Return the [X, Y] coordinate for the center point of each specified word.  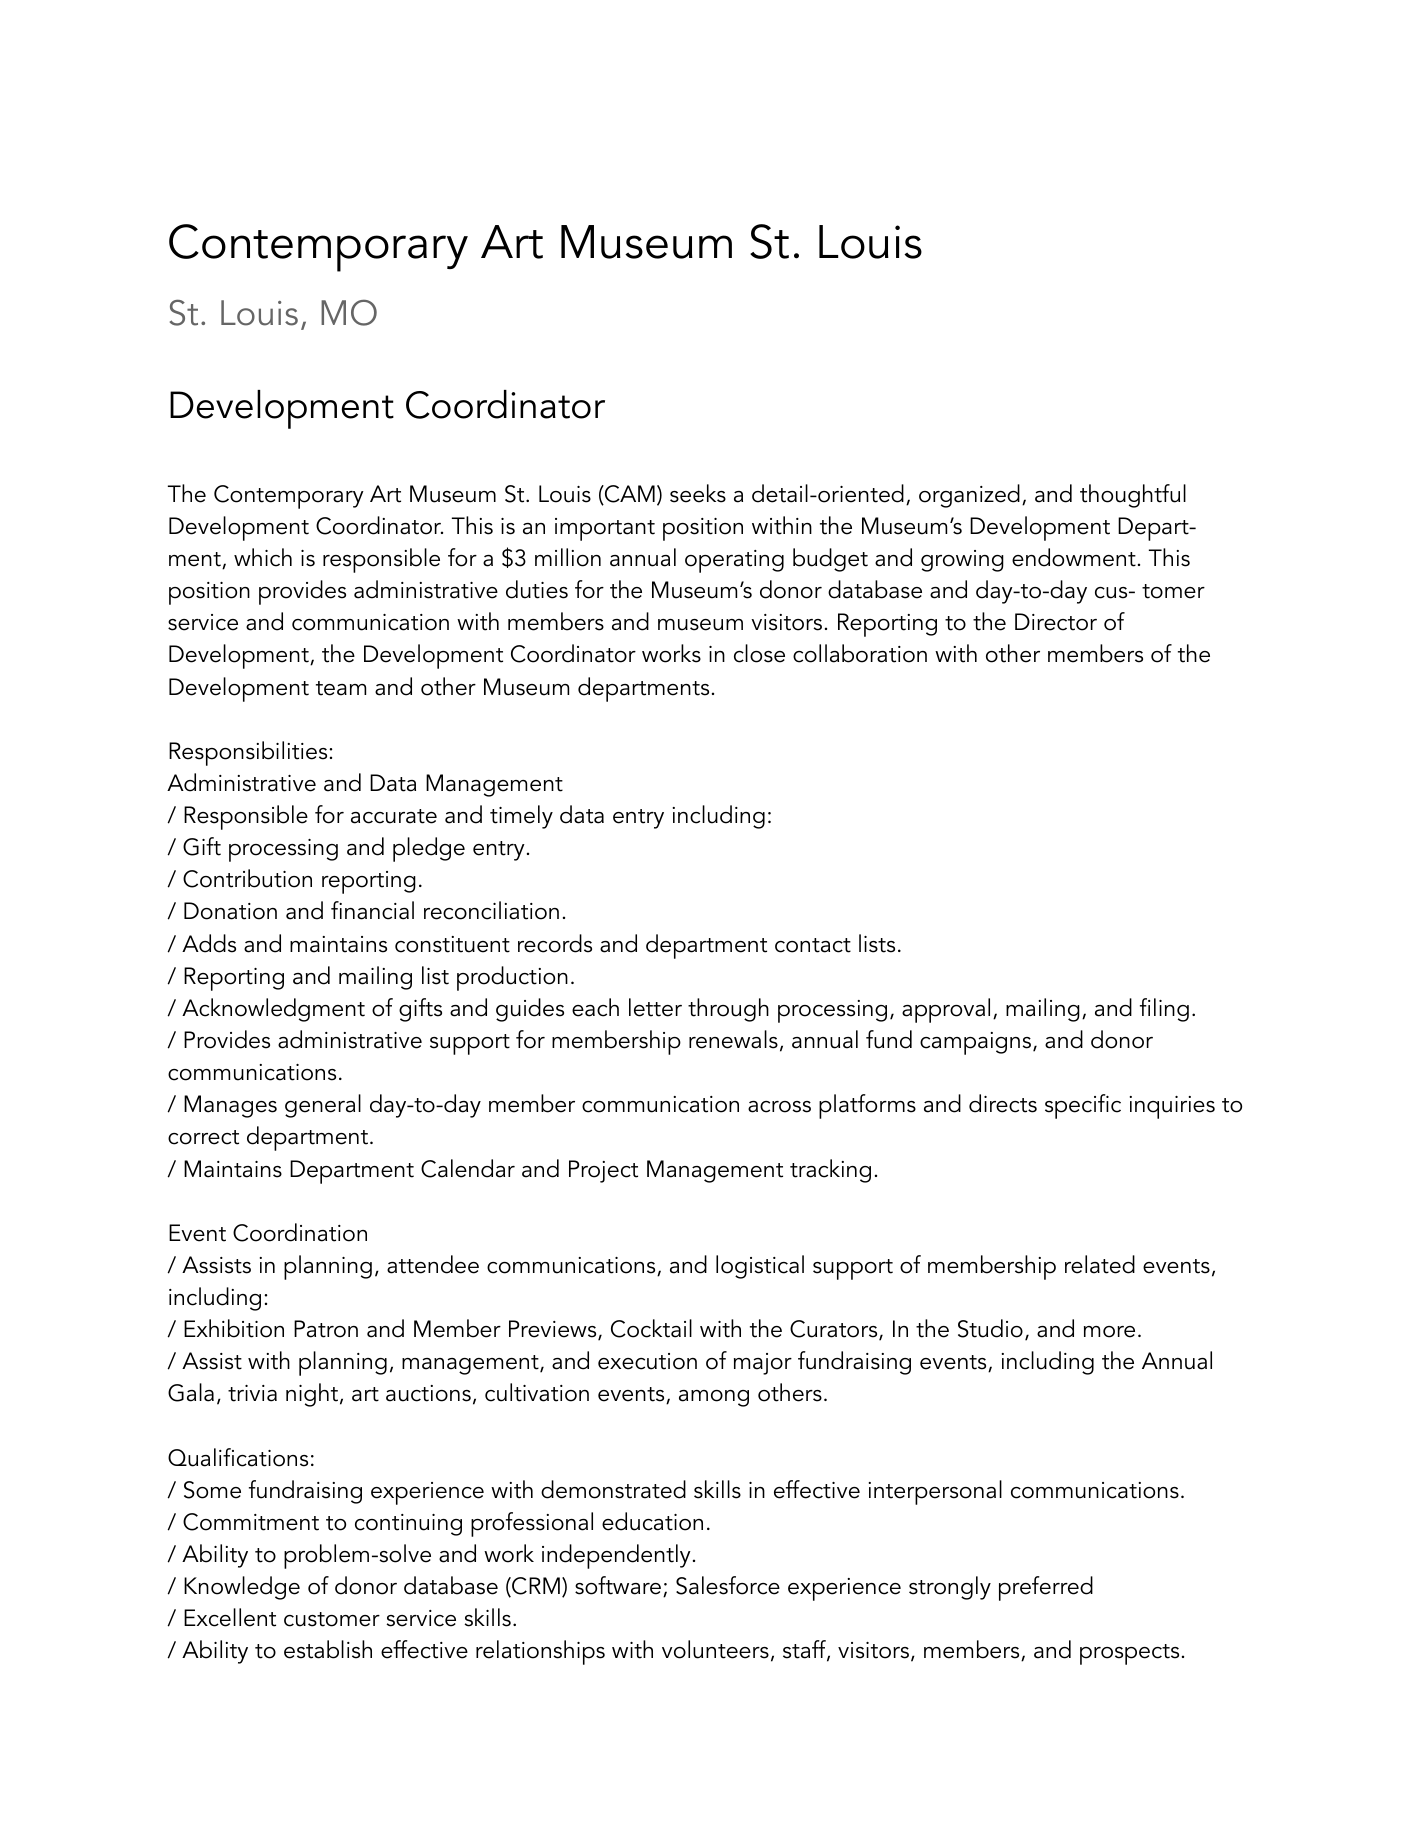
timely [521, 817]
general [323, 1106]
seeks [698, 493]
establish [328, 1649]
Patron [326, 1329]
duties [537, 589]
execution [647, 1361]
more [1109, 1332]
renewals [733, 1039]
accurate [394, 816]
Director [1056, 622]
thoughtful [1133, 496]
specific [1083, 1106]
